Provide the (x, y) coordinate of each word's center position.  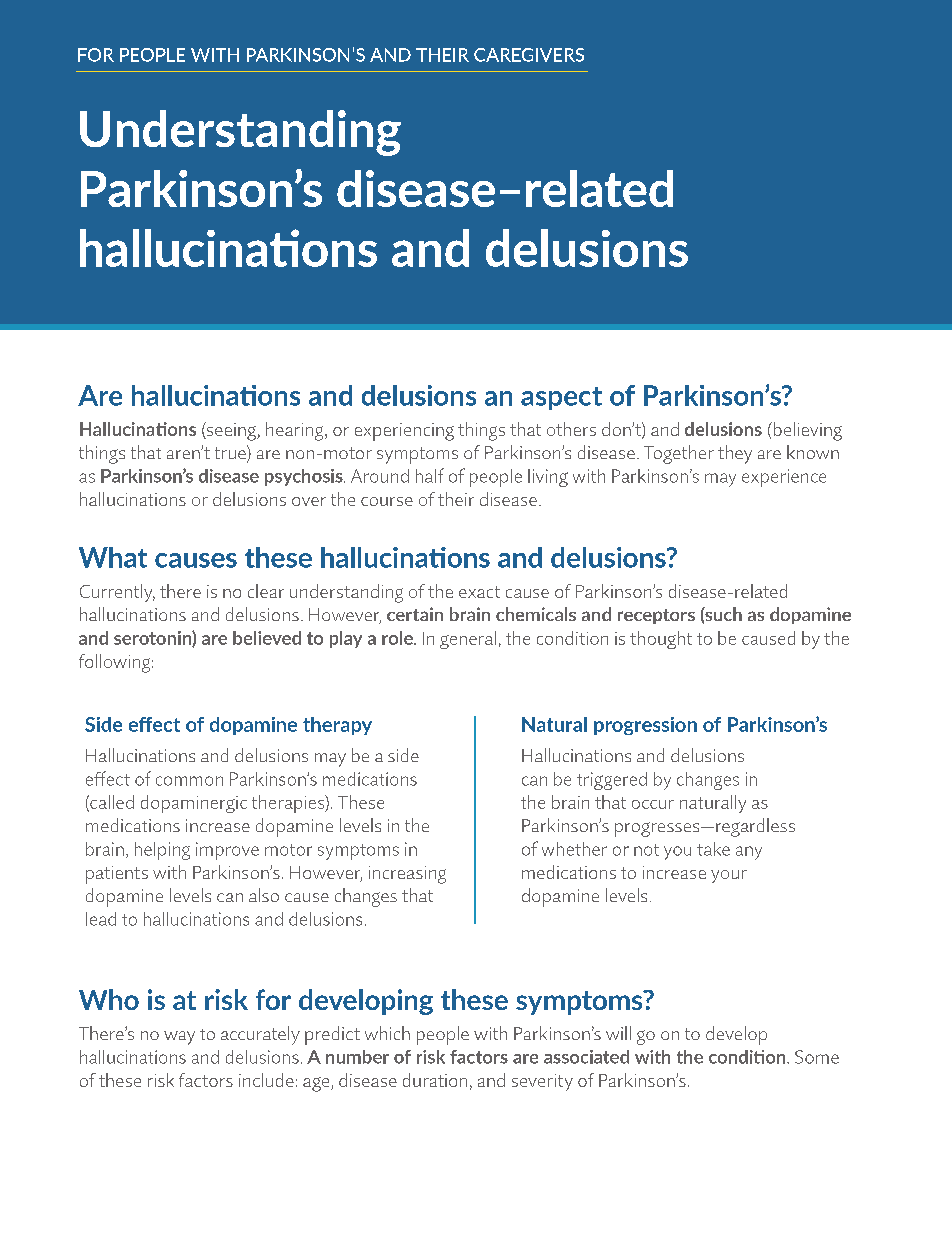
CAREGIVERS (529, 55)
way (179, 1038)
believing (806, 431)
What (113, 557)
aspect (561, 398)
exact (479, 592)
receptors (656, 616)
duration (435, 1080)
